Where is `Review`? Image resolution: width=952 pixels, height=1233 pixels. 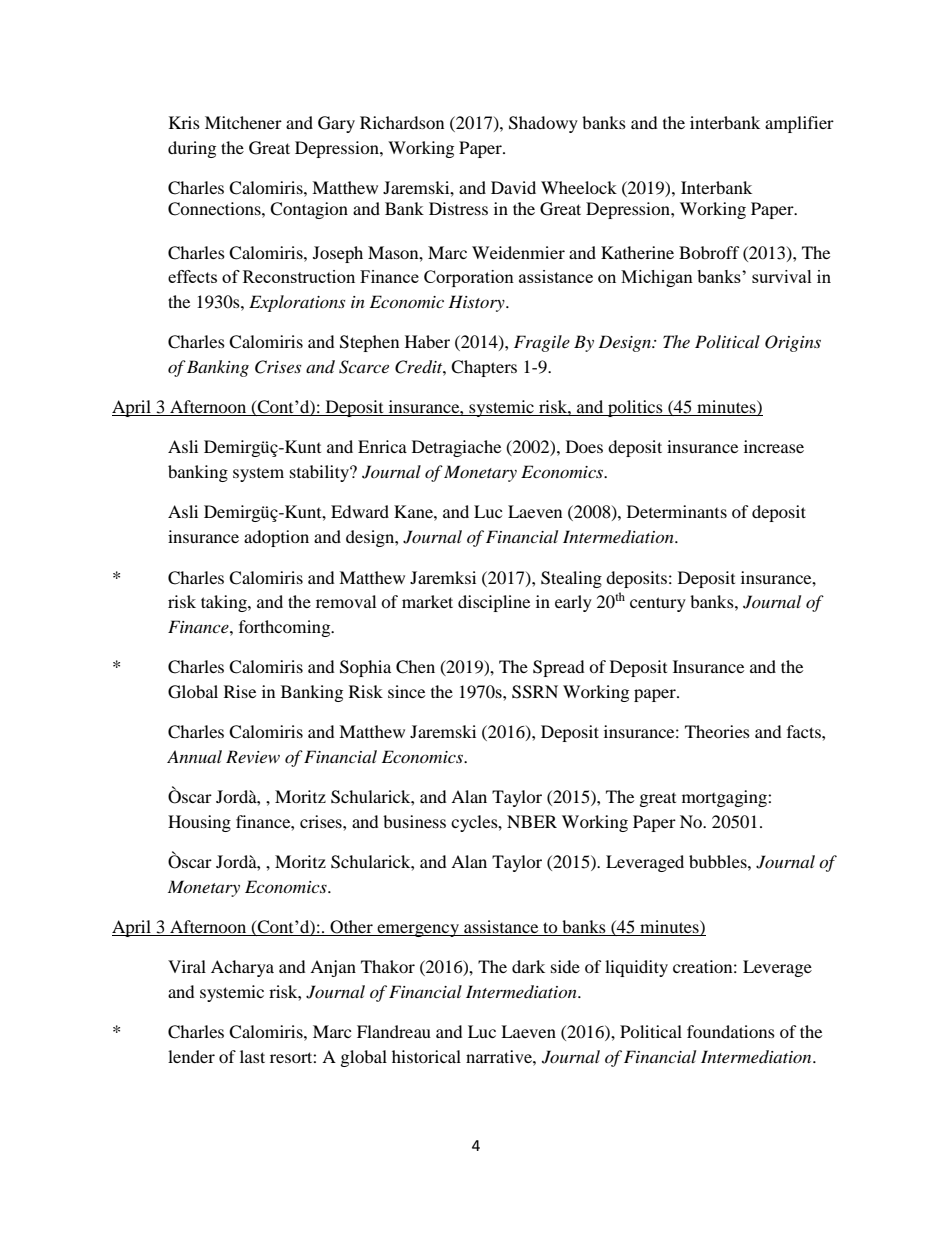
Review is located at coordinates (253, 756).
